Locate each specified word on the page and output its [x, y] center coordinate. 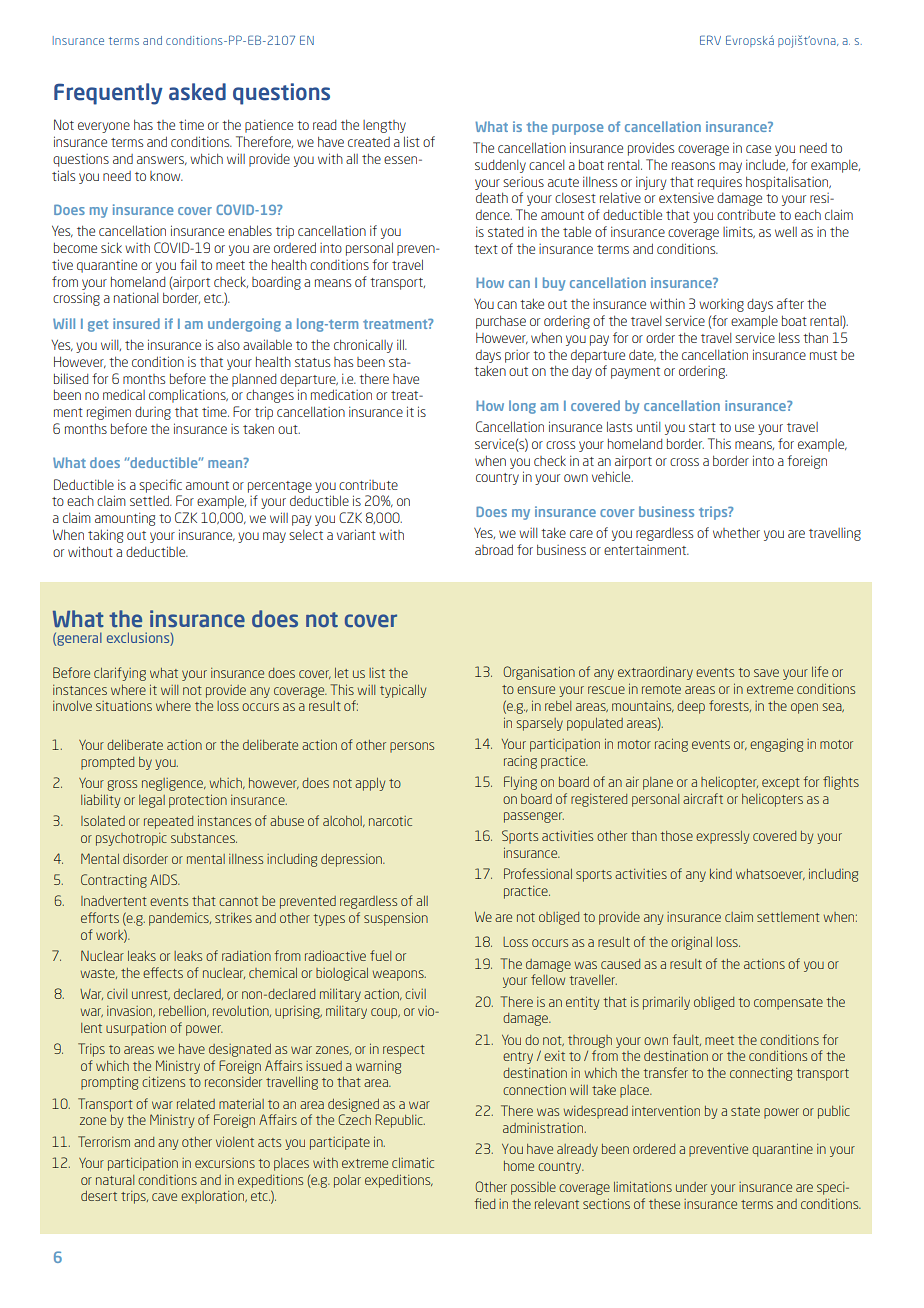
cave [164, 1197]
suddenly [500, 166]
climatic [413, 1162]
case [758, 149]
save [766, 673]
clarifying [120, 674]
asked [197, 92]
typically [403, 691]
